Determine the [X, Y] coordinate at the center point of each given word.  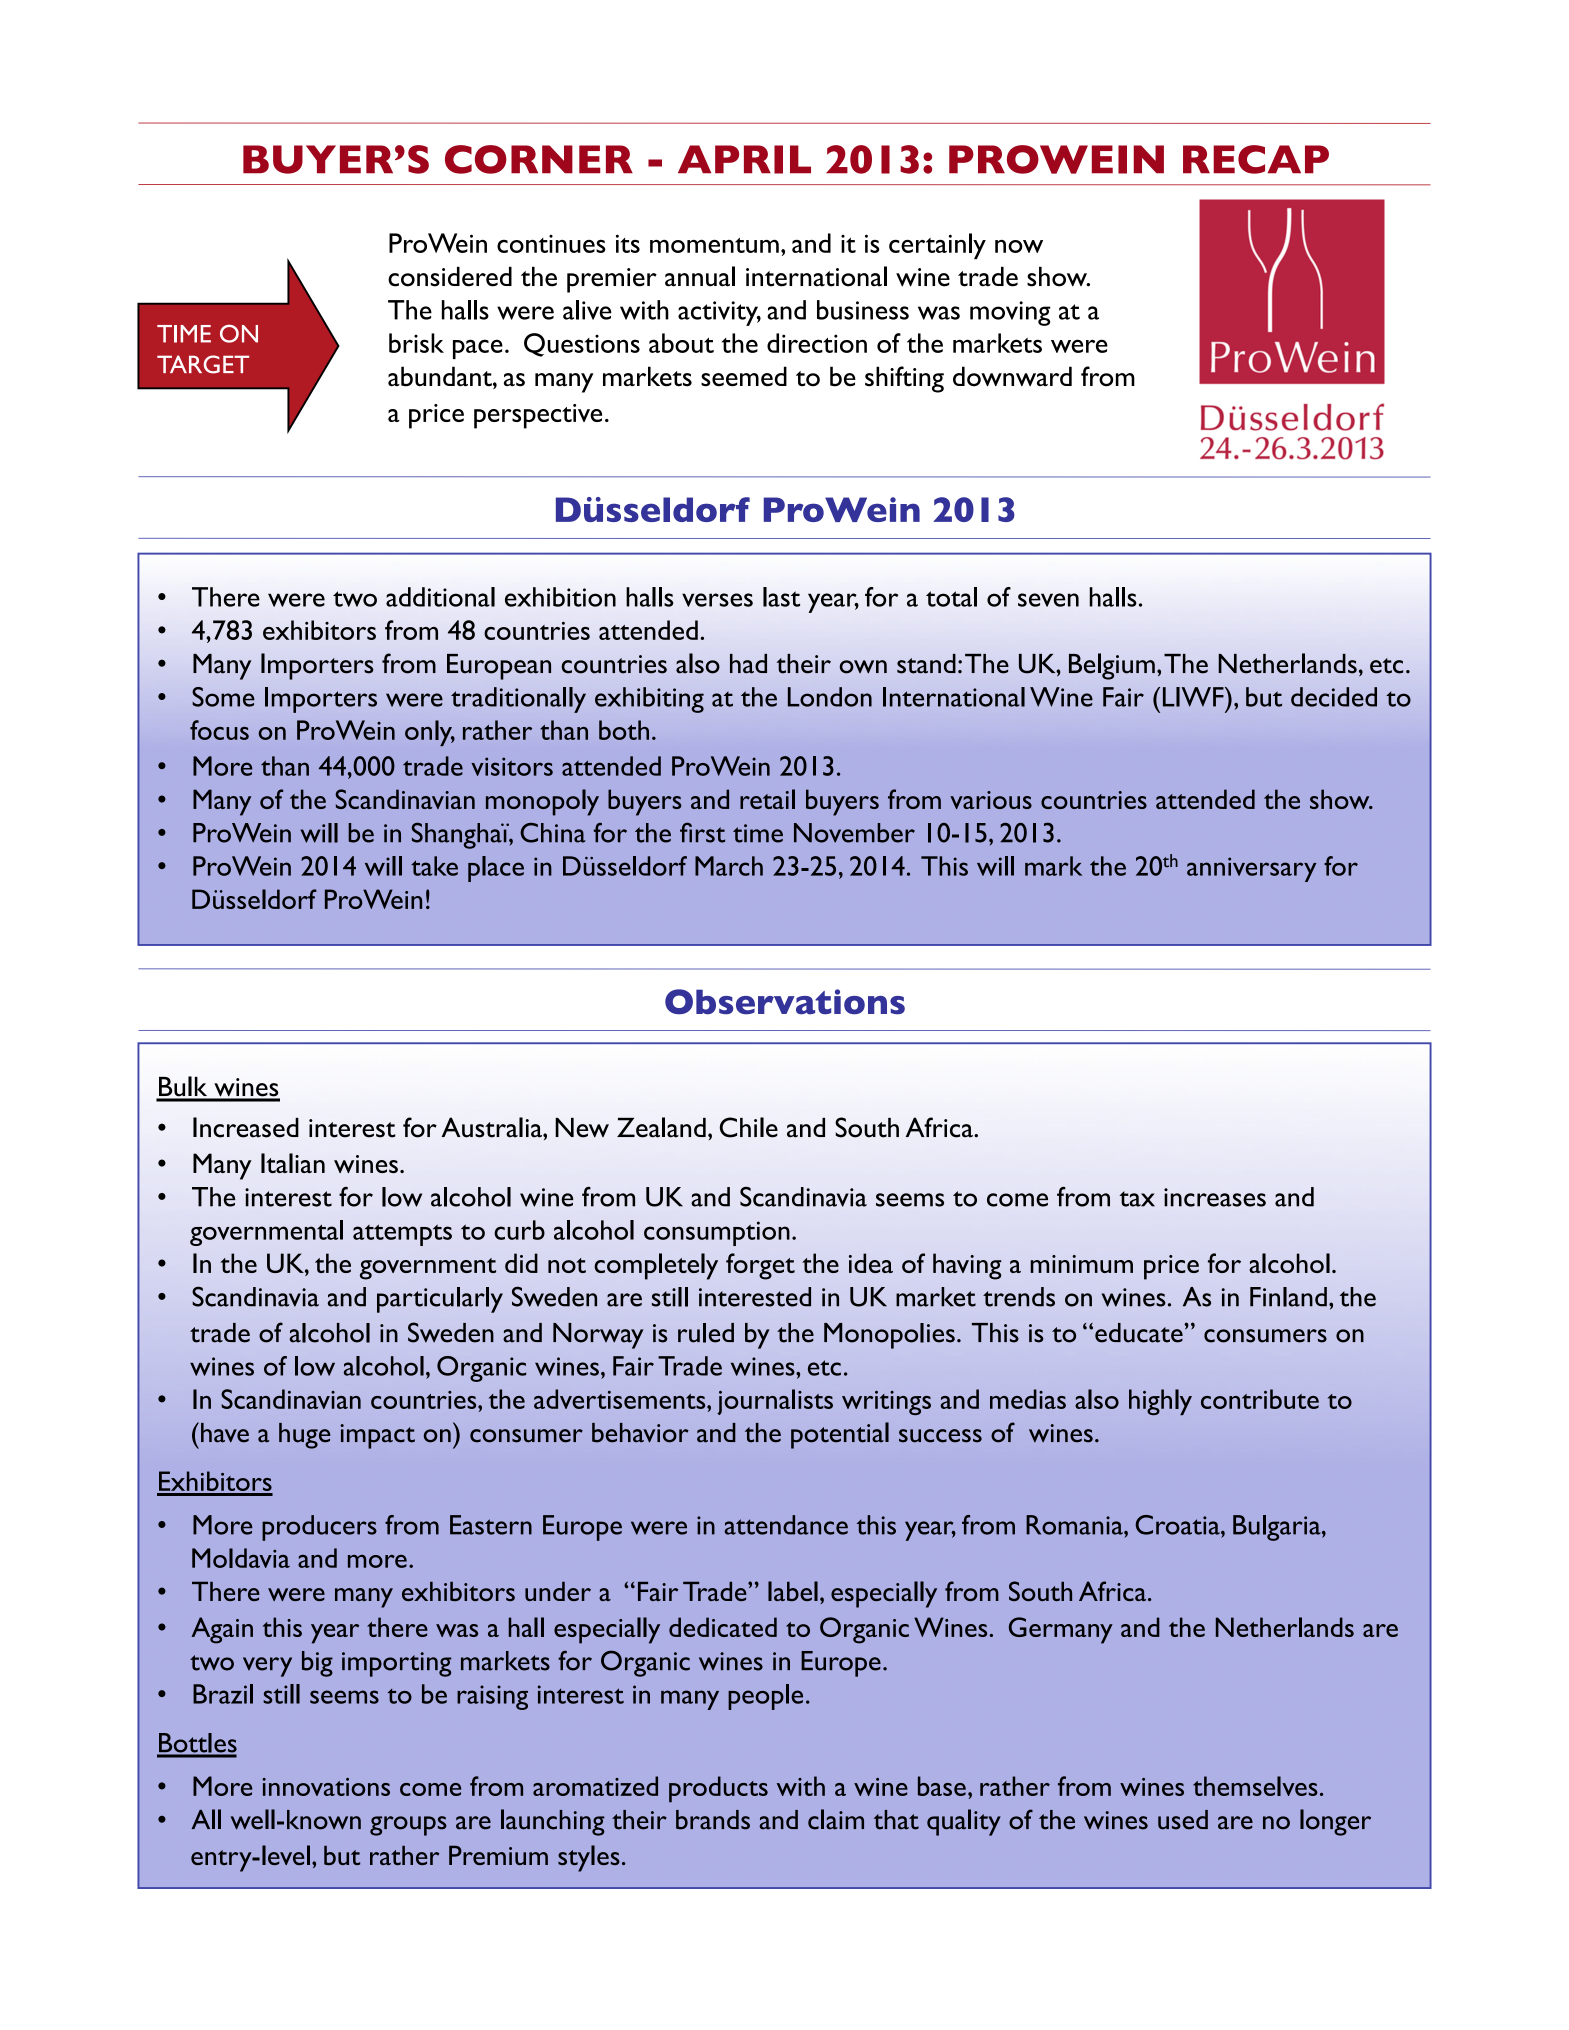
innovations [326, 1787]
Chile [749, 1127]
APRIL [744, 159]
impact [377, 1436]
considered [450, 277]
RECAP [1256, 159]
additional [440, 597]
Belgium [1112, 666]
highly [1160, 1402]
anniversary [1252, 869]
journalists [775, 1402]
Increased [246, 1127]
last [781, 597]
